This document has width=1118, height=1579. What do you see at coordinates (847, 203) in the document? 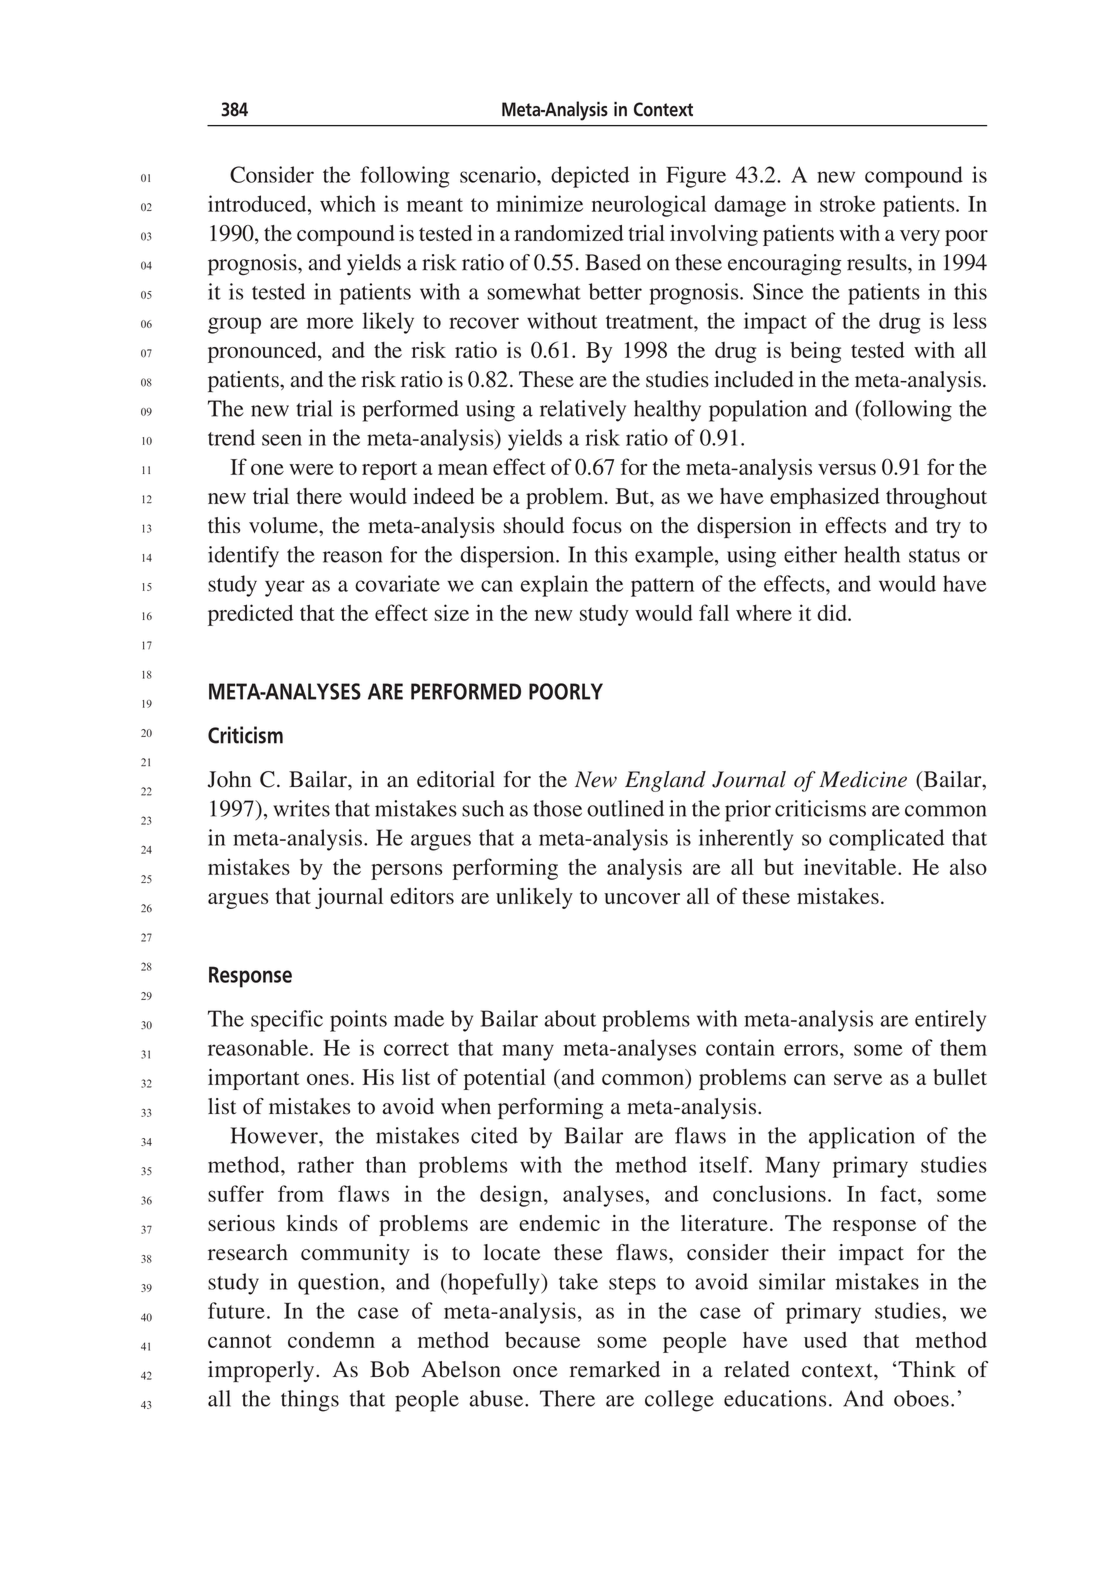
I see `stroke` at bounding box center [847, 203].
